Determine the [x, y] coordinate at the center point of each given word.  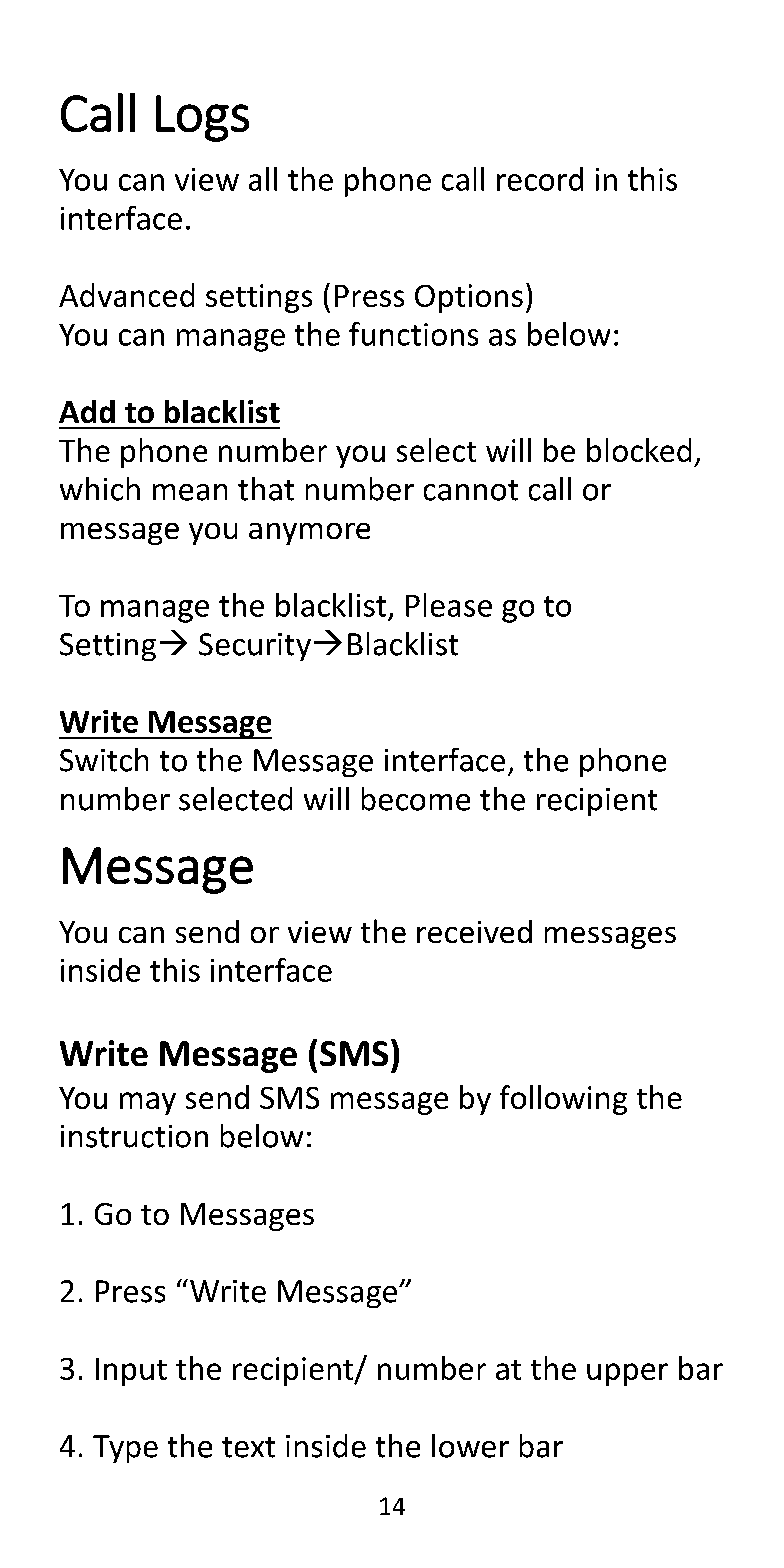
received [474, 931]
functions [413, 334]
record [540, 179]
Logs [202, 118]
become [416, 799]
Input [131, 1372]
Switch [104, 760]
